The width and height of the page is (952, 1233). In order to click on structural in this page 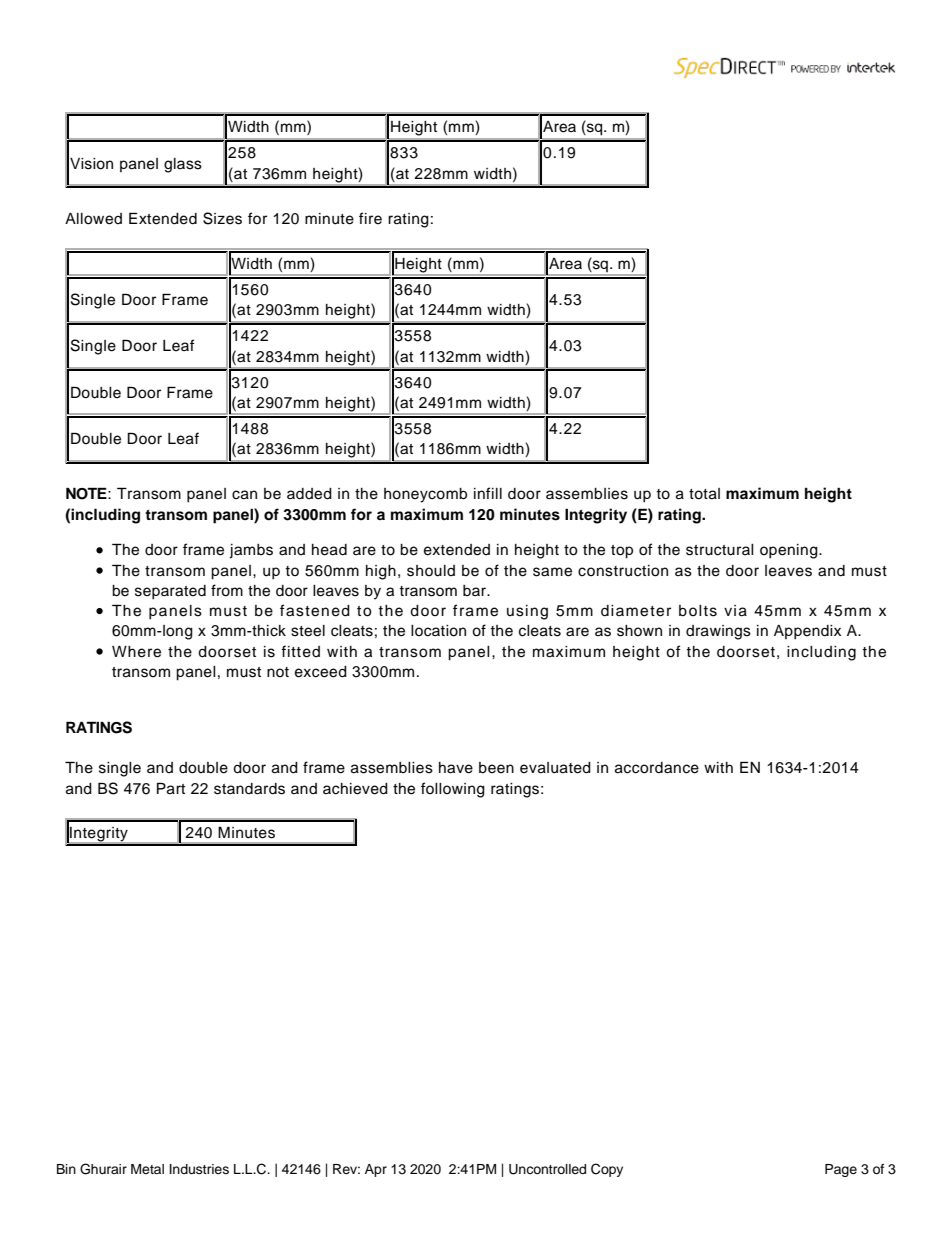, I will do `click(720, 550)`.
